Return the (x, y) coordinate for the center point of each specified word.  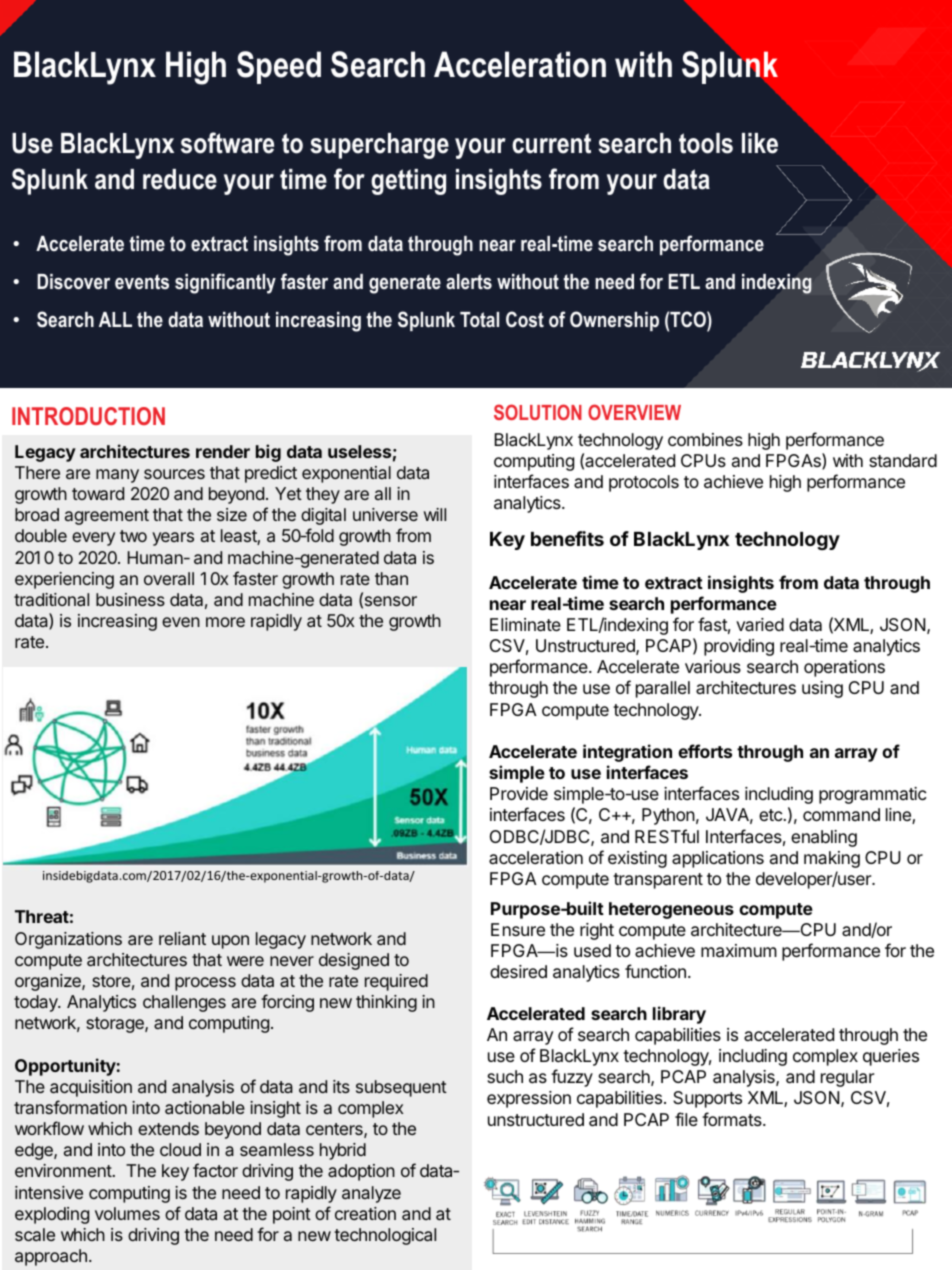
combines (705, 439)
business (130, 599)
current (551, 143)
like (760, 143)
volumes (127, 1213)
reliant (182, 938)
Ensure (518, 929)
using (822, 689)
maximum (739, 951)
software (227, 143)
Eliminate (525, 625)
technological (385, 1236)
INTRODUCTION (88, 416)
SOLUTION (538, 412)
